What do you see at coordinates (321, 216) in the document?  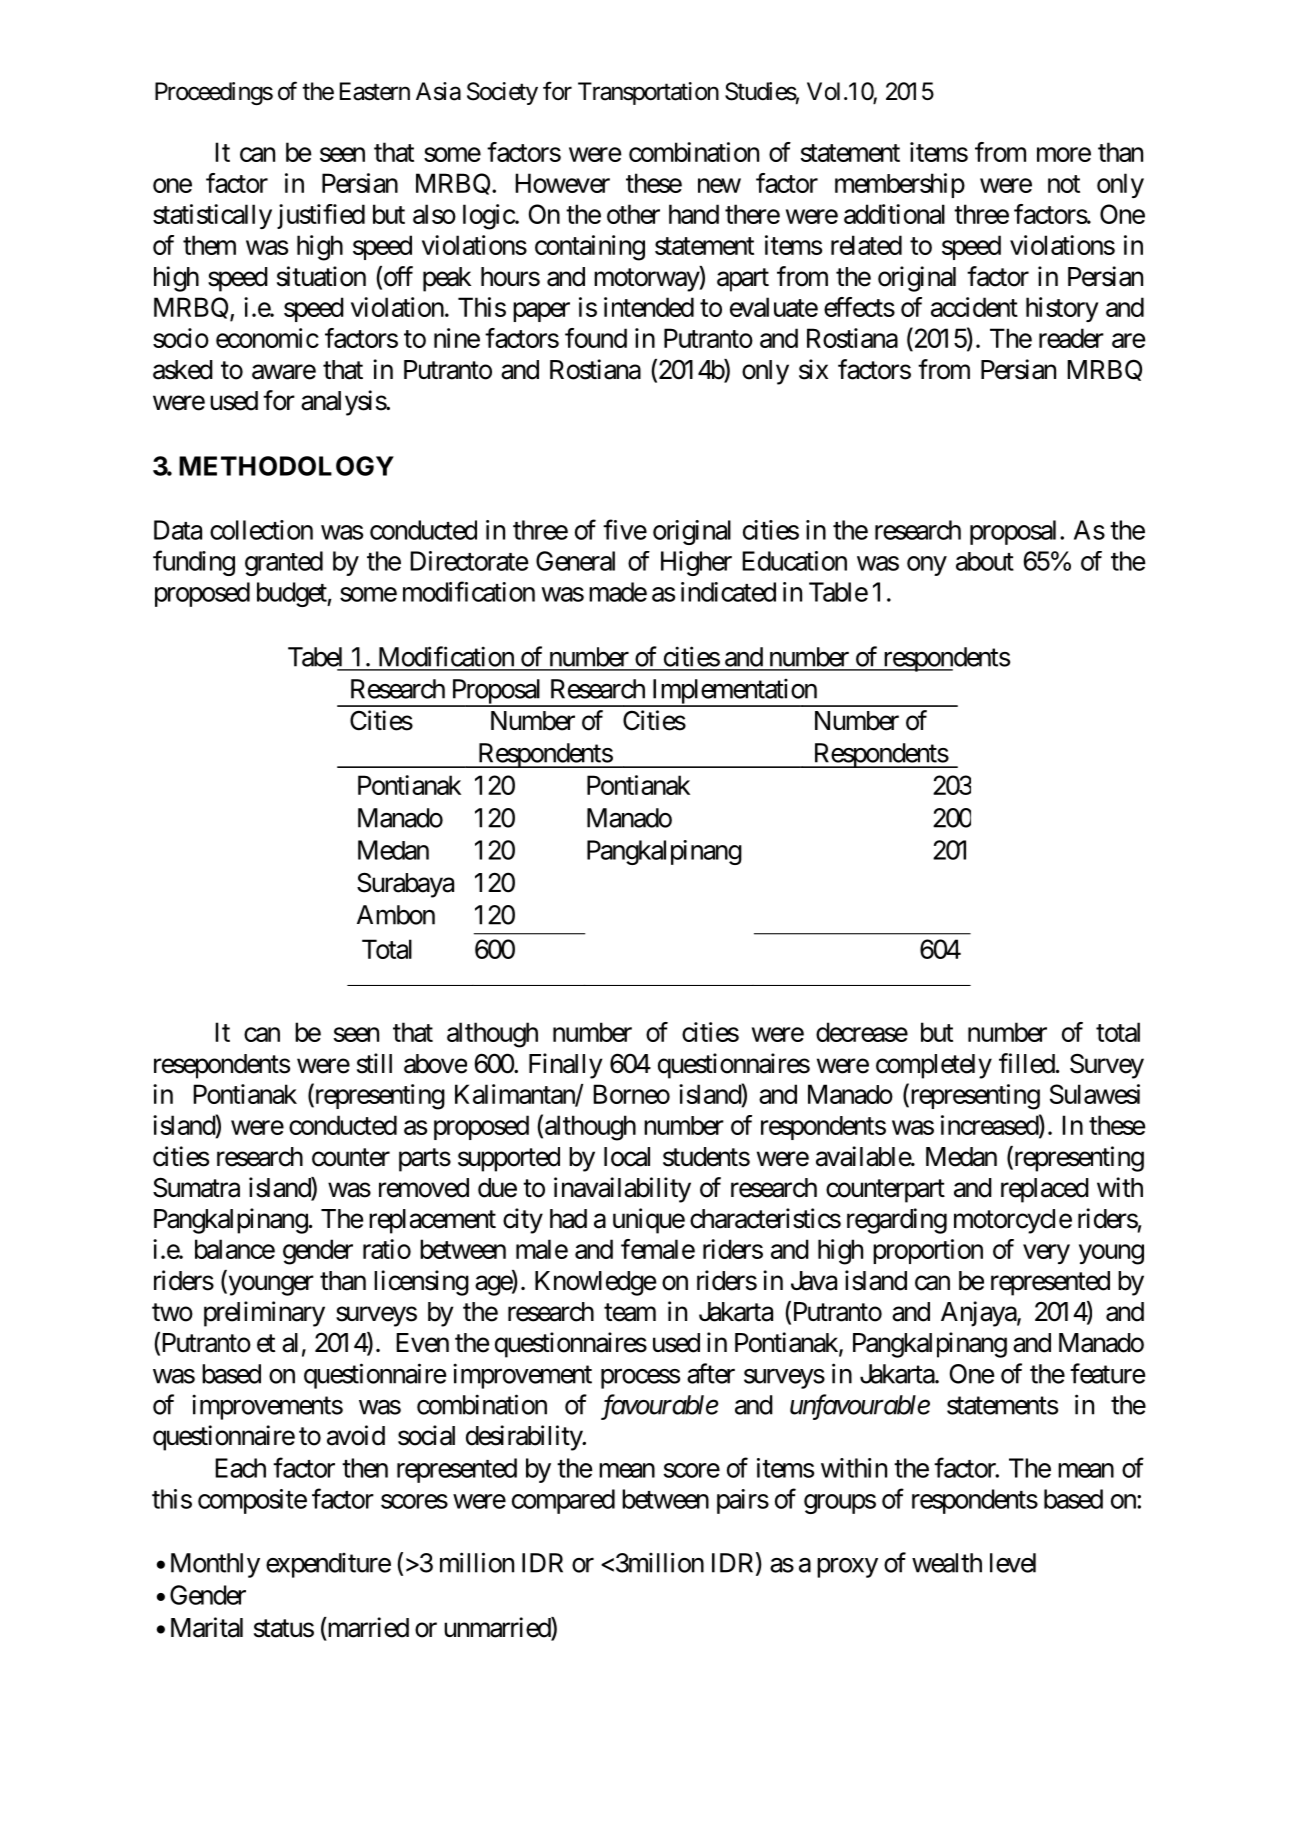 I see `justified` at bounding box center [321, 216].
